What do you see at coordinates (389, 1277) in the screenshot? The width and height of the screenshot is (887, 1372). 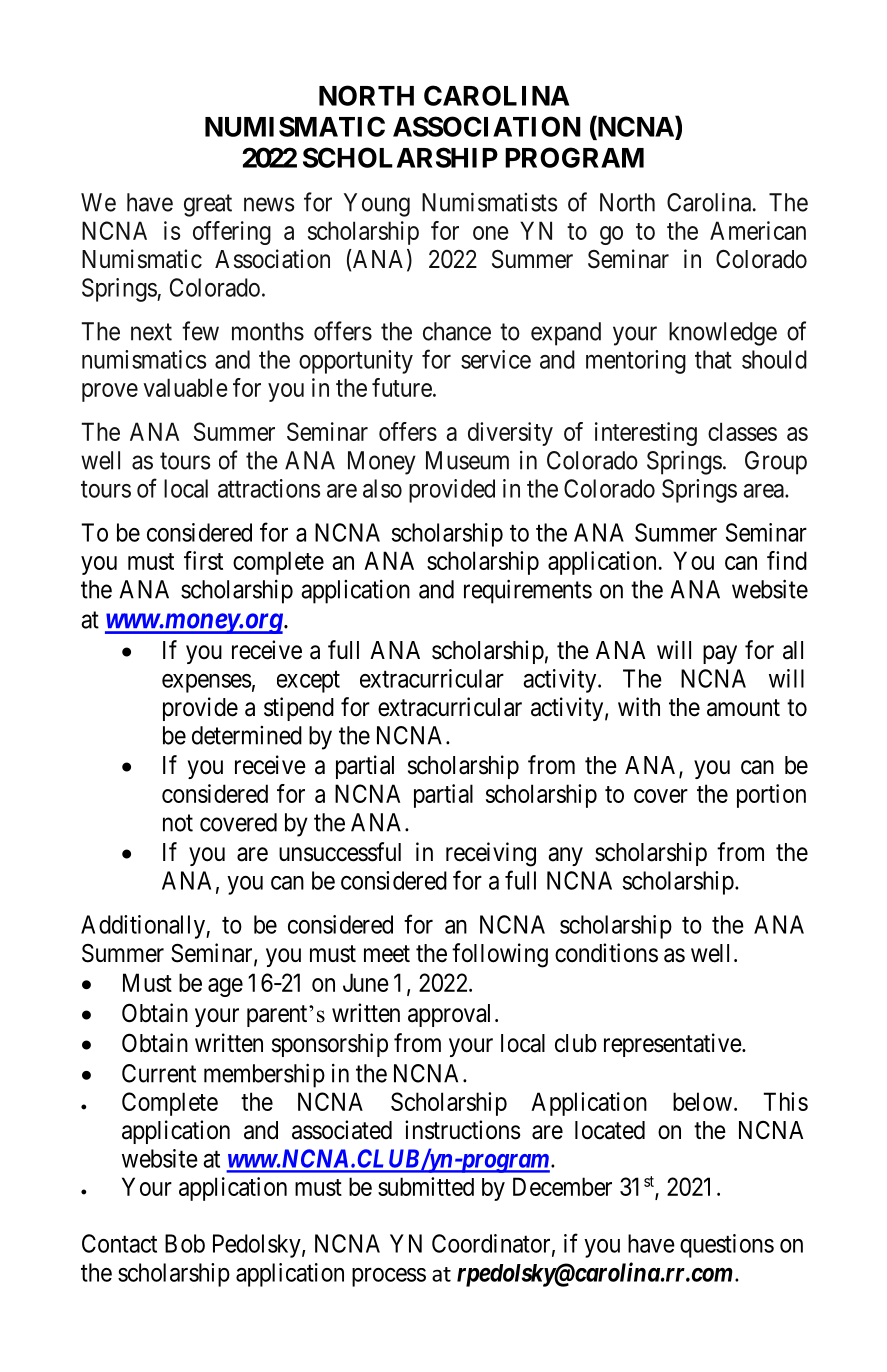 I see `process` at bounding box center [389, 1277].
